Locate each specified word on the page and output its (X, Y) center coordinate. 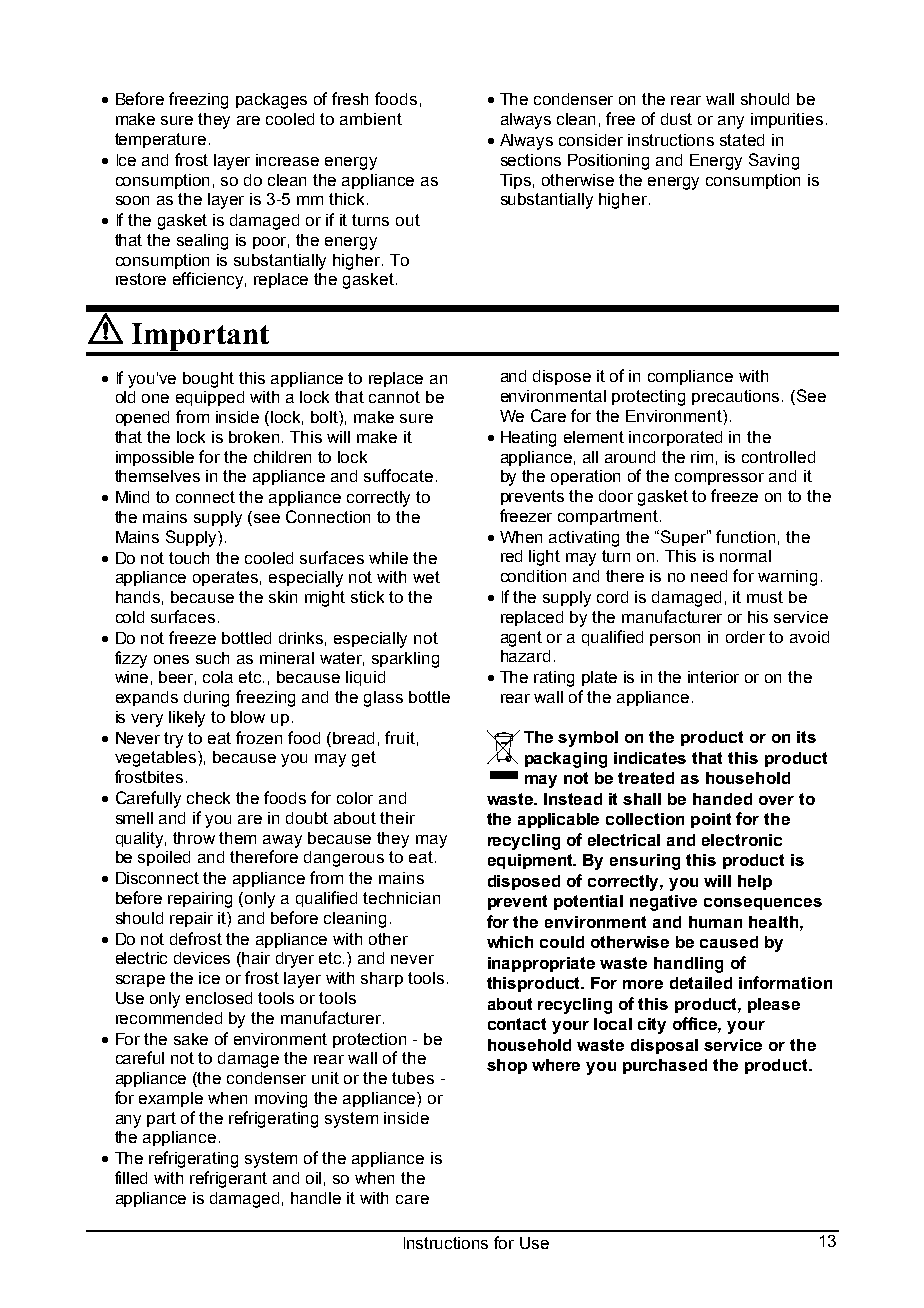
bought (208, 380)
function (745, 536)
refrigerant (228, 1179)
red (511, 556)
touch (189, 558)
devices (202, 958)
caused (729, 942)
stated (742, 140)
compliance (690, 377)
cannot (394, 397)
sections (531, 160)
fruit (400, 737)
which (510, 942)
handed (722, 799)
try (173, 740)
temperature (160, 140)
